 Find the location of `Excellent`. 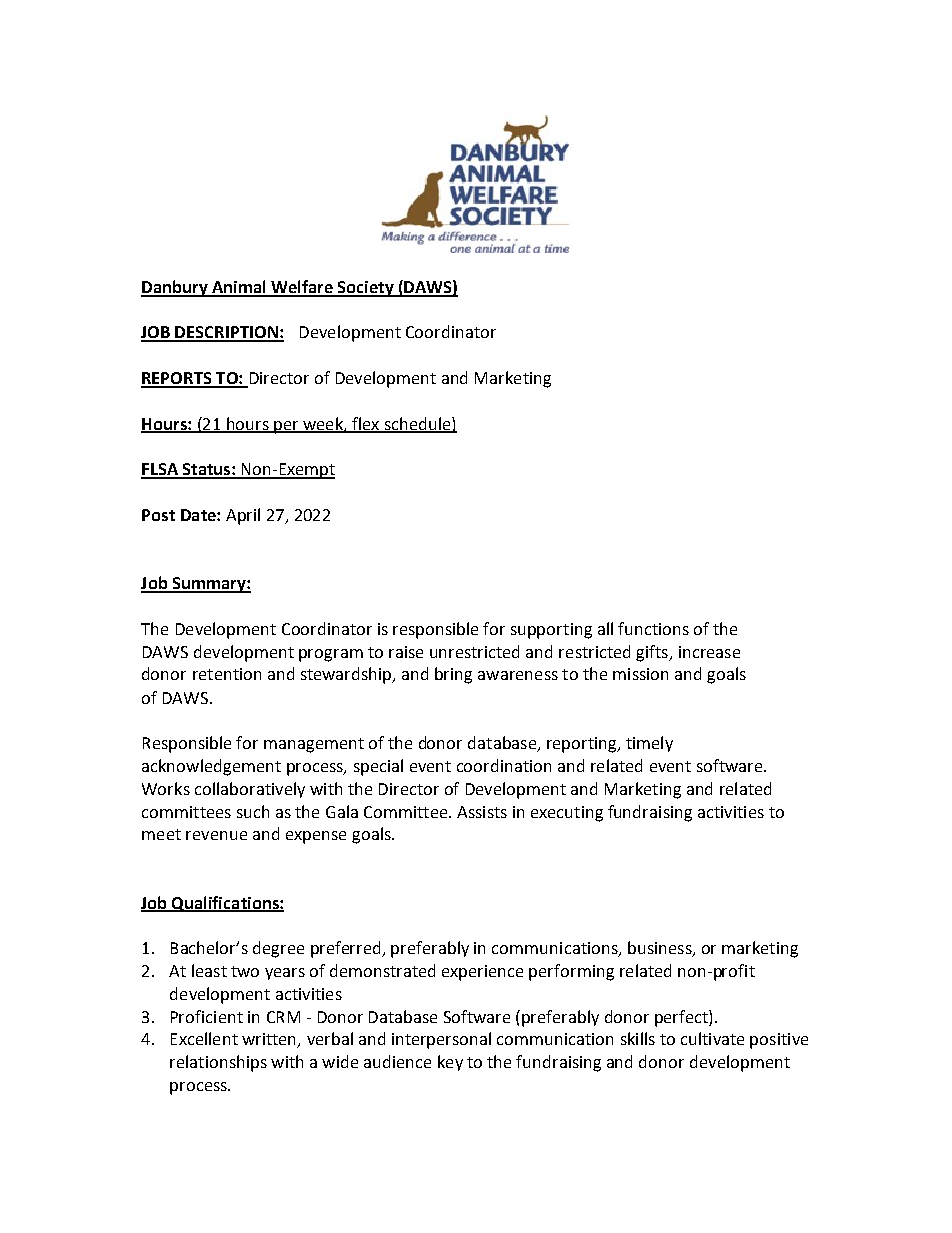

Excellent is located at coordinates (204, 1038).
